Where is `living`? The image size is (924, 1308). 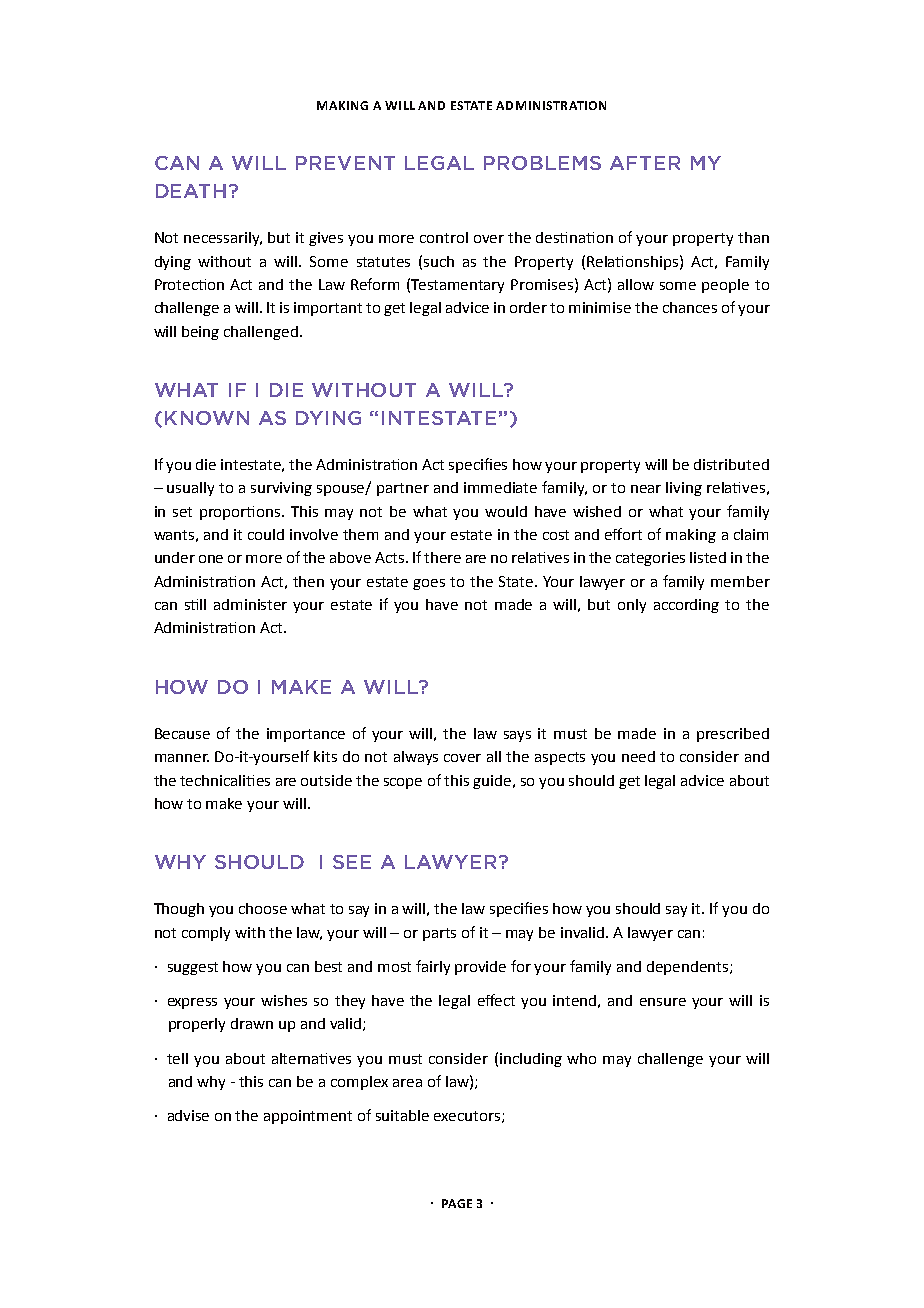
living is located at coordinates (684, 489).
